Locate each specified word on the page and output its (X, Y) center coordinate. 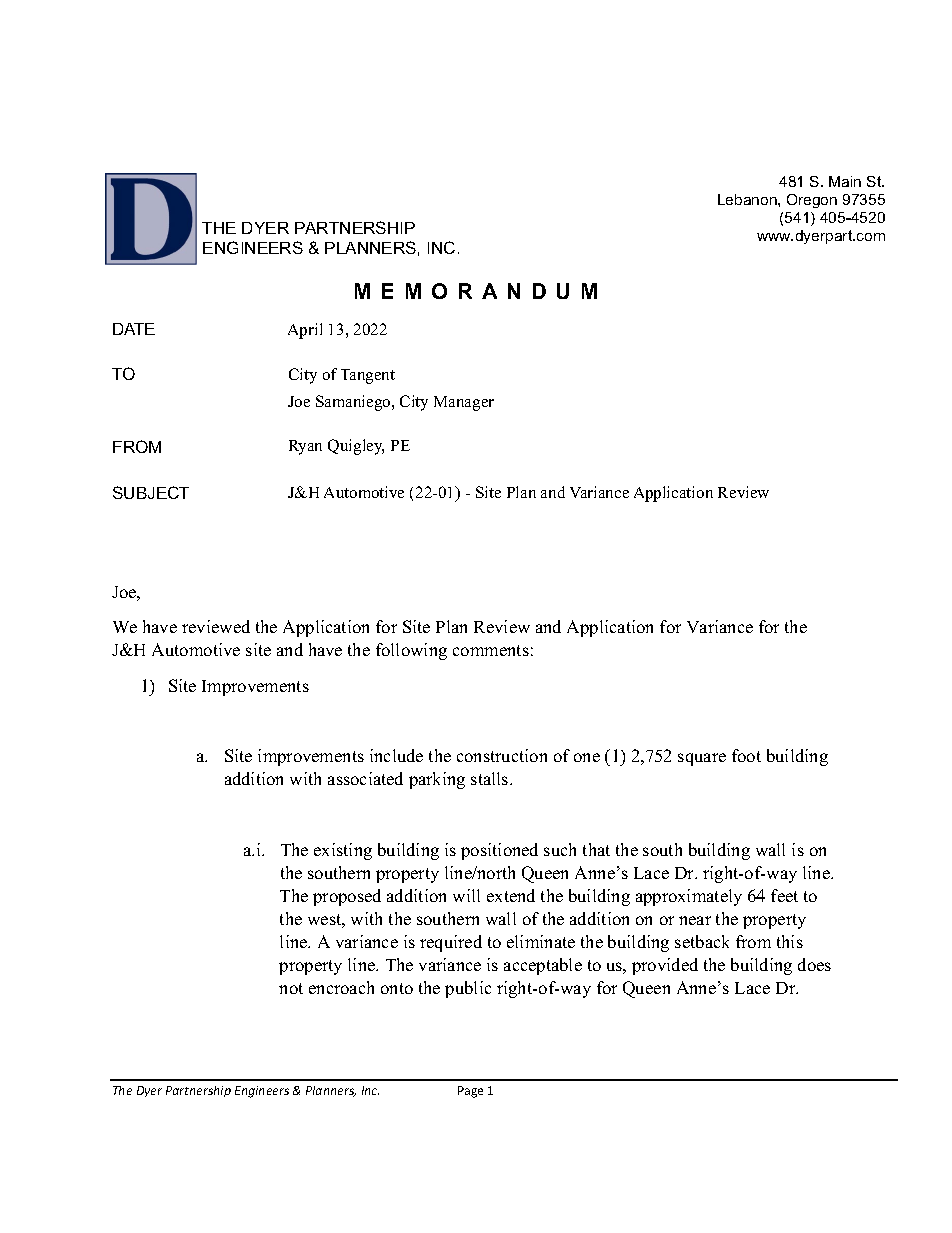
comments (491, 650)
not (291, 988)
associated (365, 778)
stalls (491, 778)
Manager (464, 403)
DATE (134, 329)
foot (746, 755)
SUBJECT (151, 492)
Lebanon (748, 199)
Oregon (812, 201)
